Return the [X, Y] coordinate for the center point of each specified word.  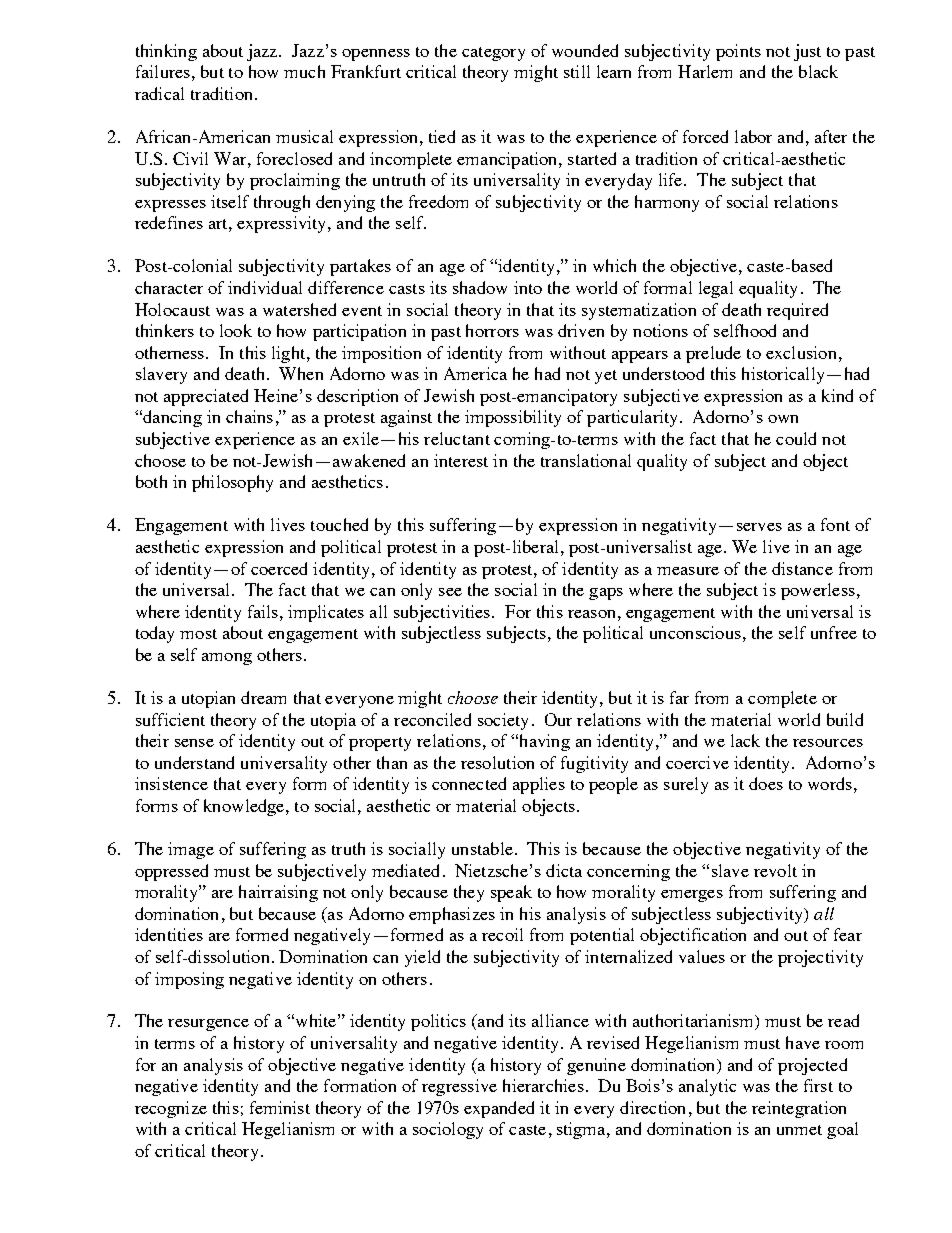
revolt [775, 870]
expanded [499, 1109]
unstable [482, 848]
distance [802, 568]
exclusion [801, 352]
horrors [492, 330]
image [191, 850]
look [236, 330]
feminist [280, 1107]
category [493, 54]
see [450, 592]
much [304, 71]
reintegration [799, 1109]
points [738, 52]
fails [263, 611]
